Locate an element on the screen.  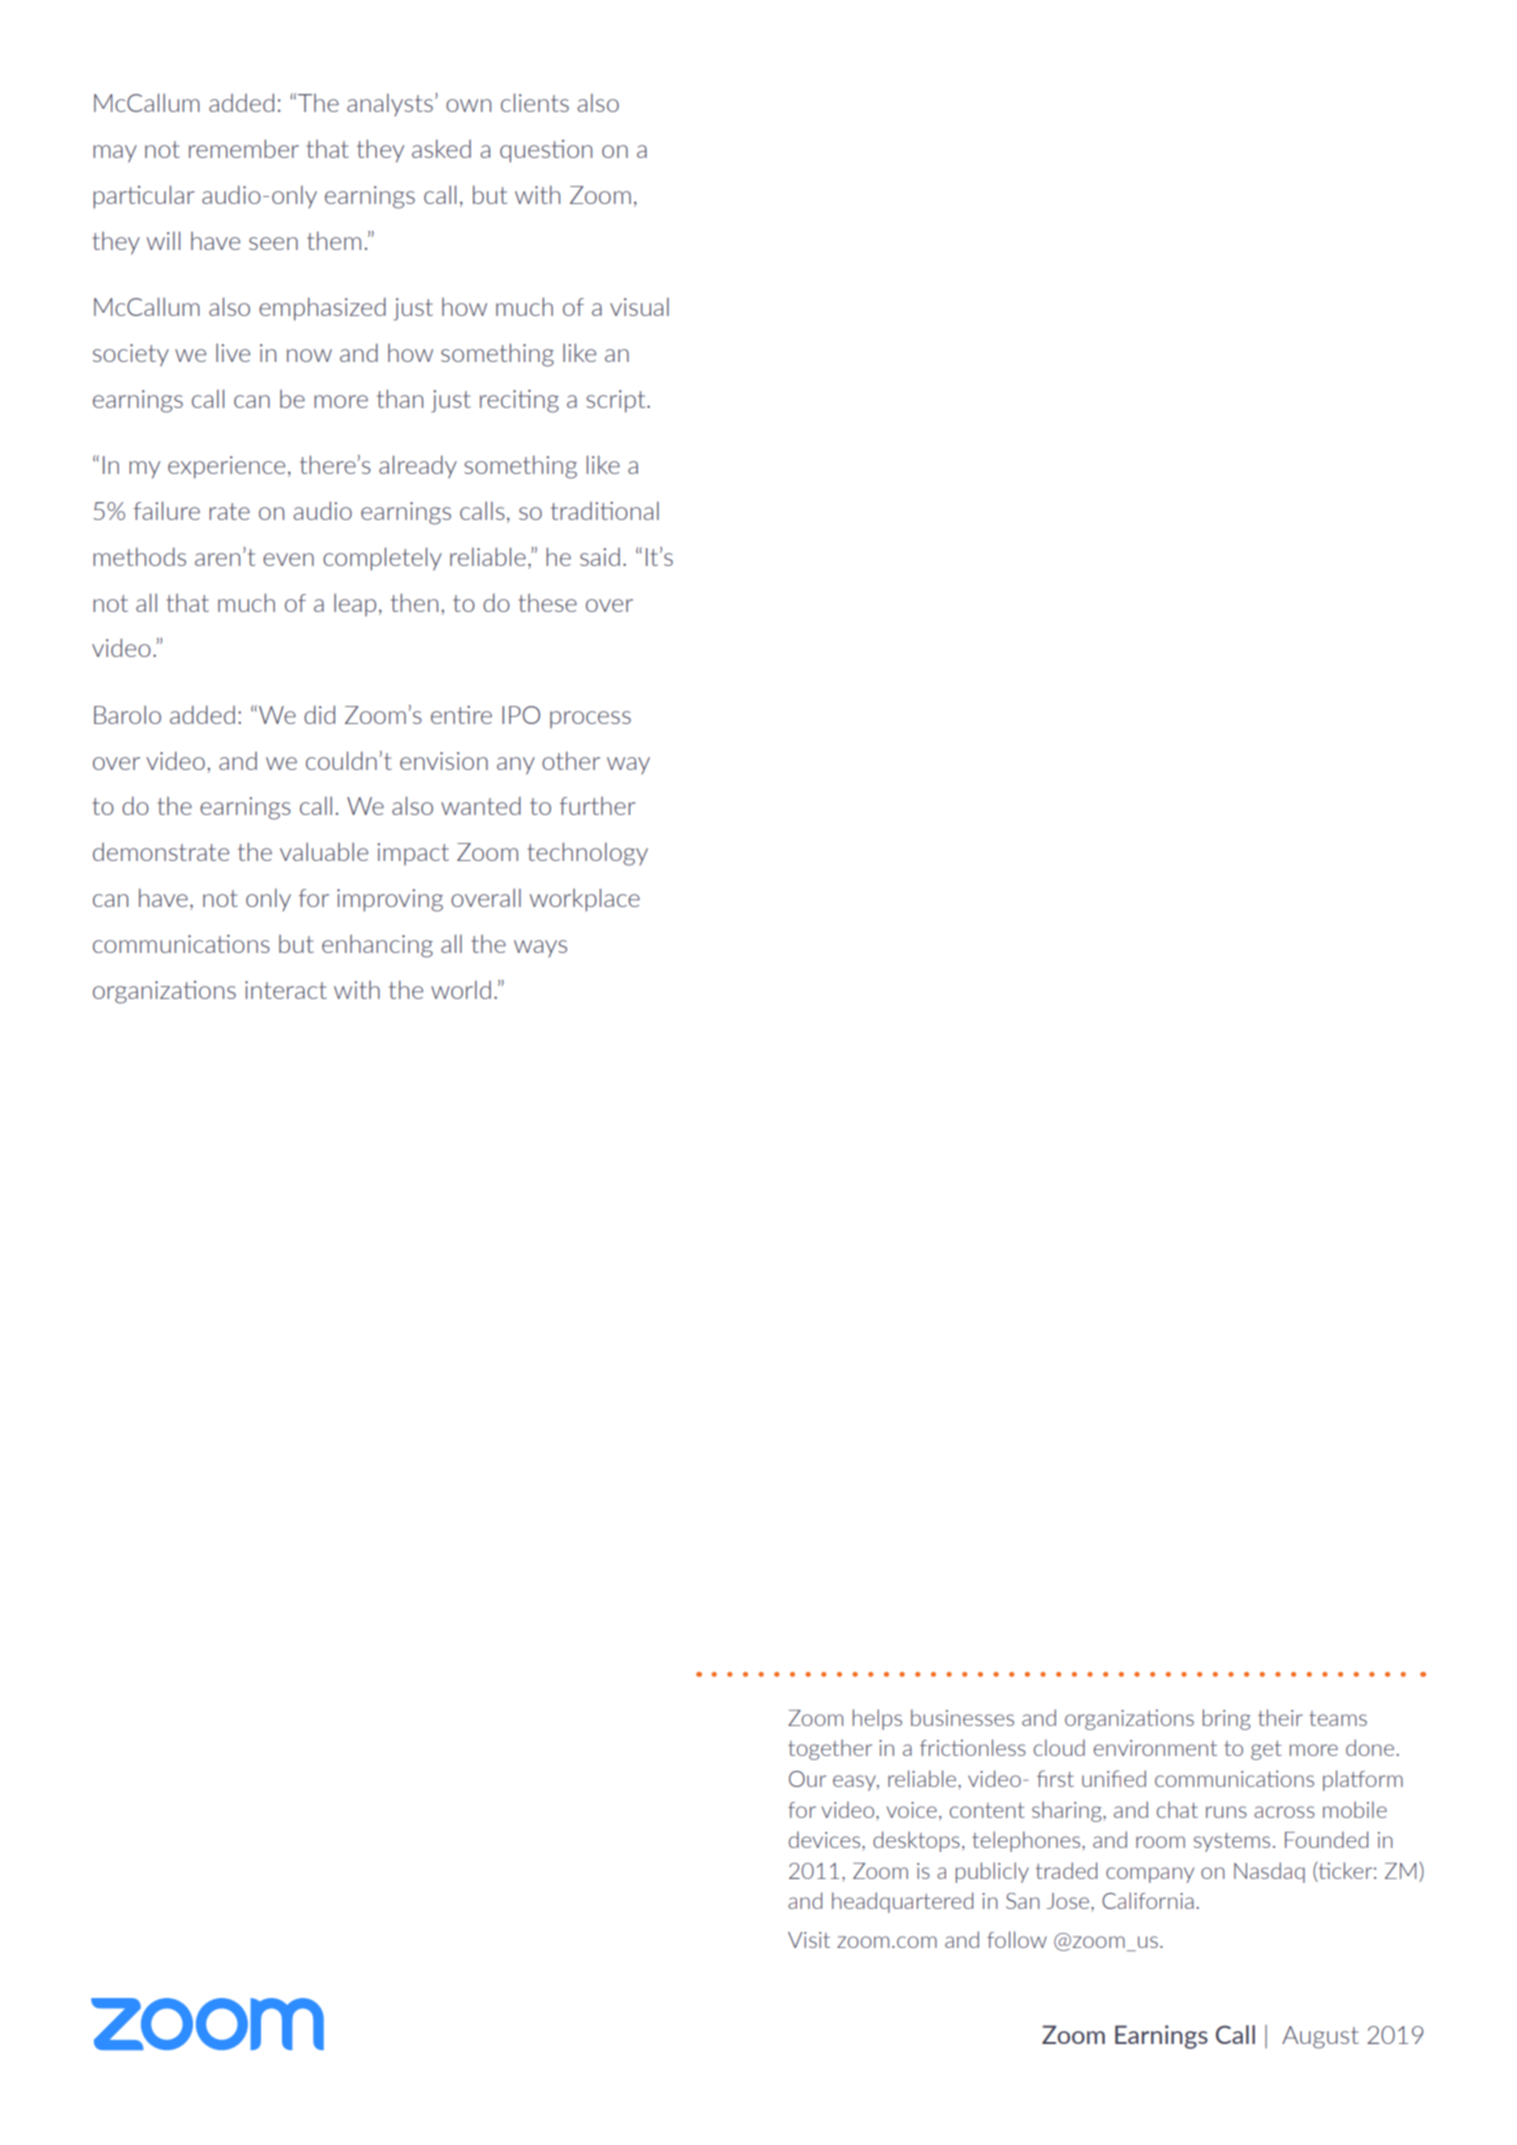
Visit is located at coordinates (809, 1940).
